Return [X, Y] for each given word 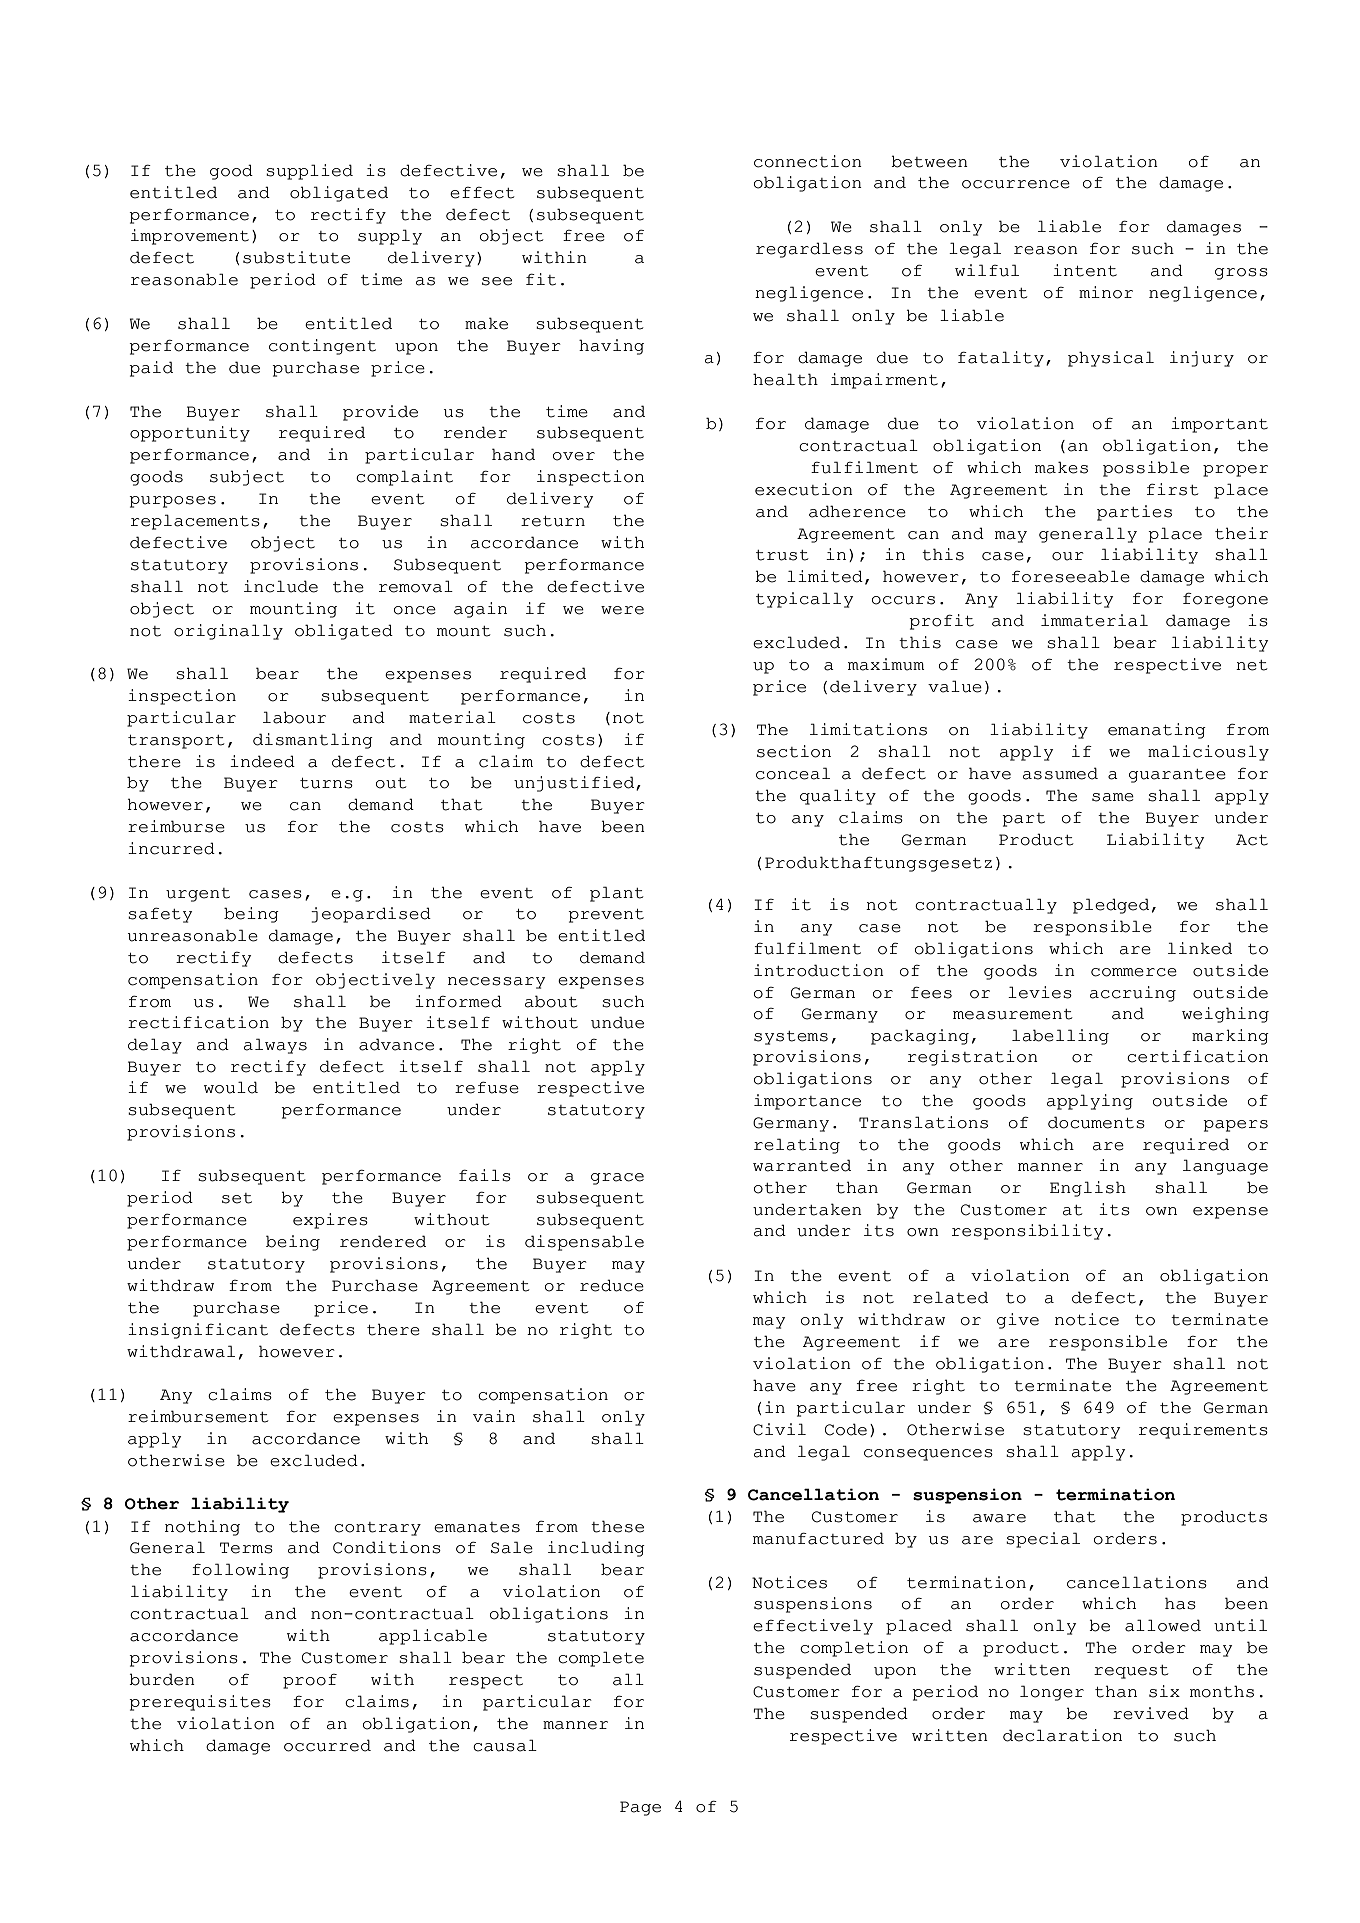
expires [330, 1221]
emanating [1157, 731]
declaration [1062, 1735]
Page [640, 1808]
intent [1085, 270]
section [794, 751]
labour [294, 717]
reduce [612, 1285]
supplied [309, 172]
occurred [327, 1745]
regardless [809, 250]
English [1088, 1189]
